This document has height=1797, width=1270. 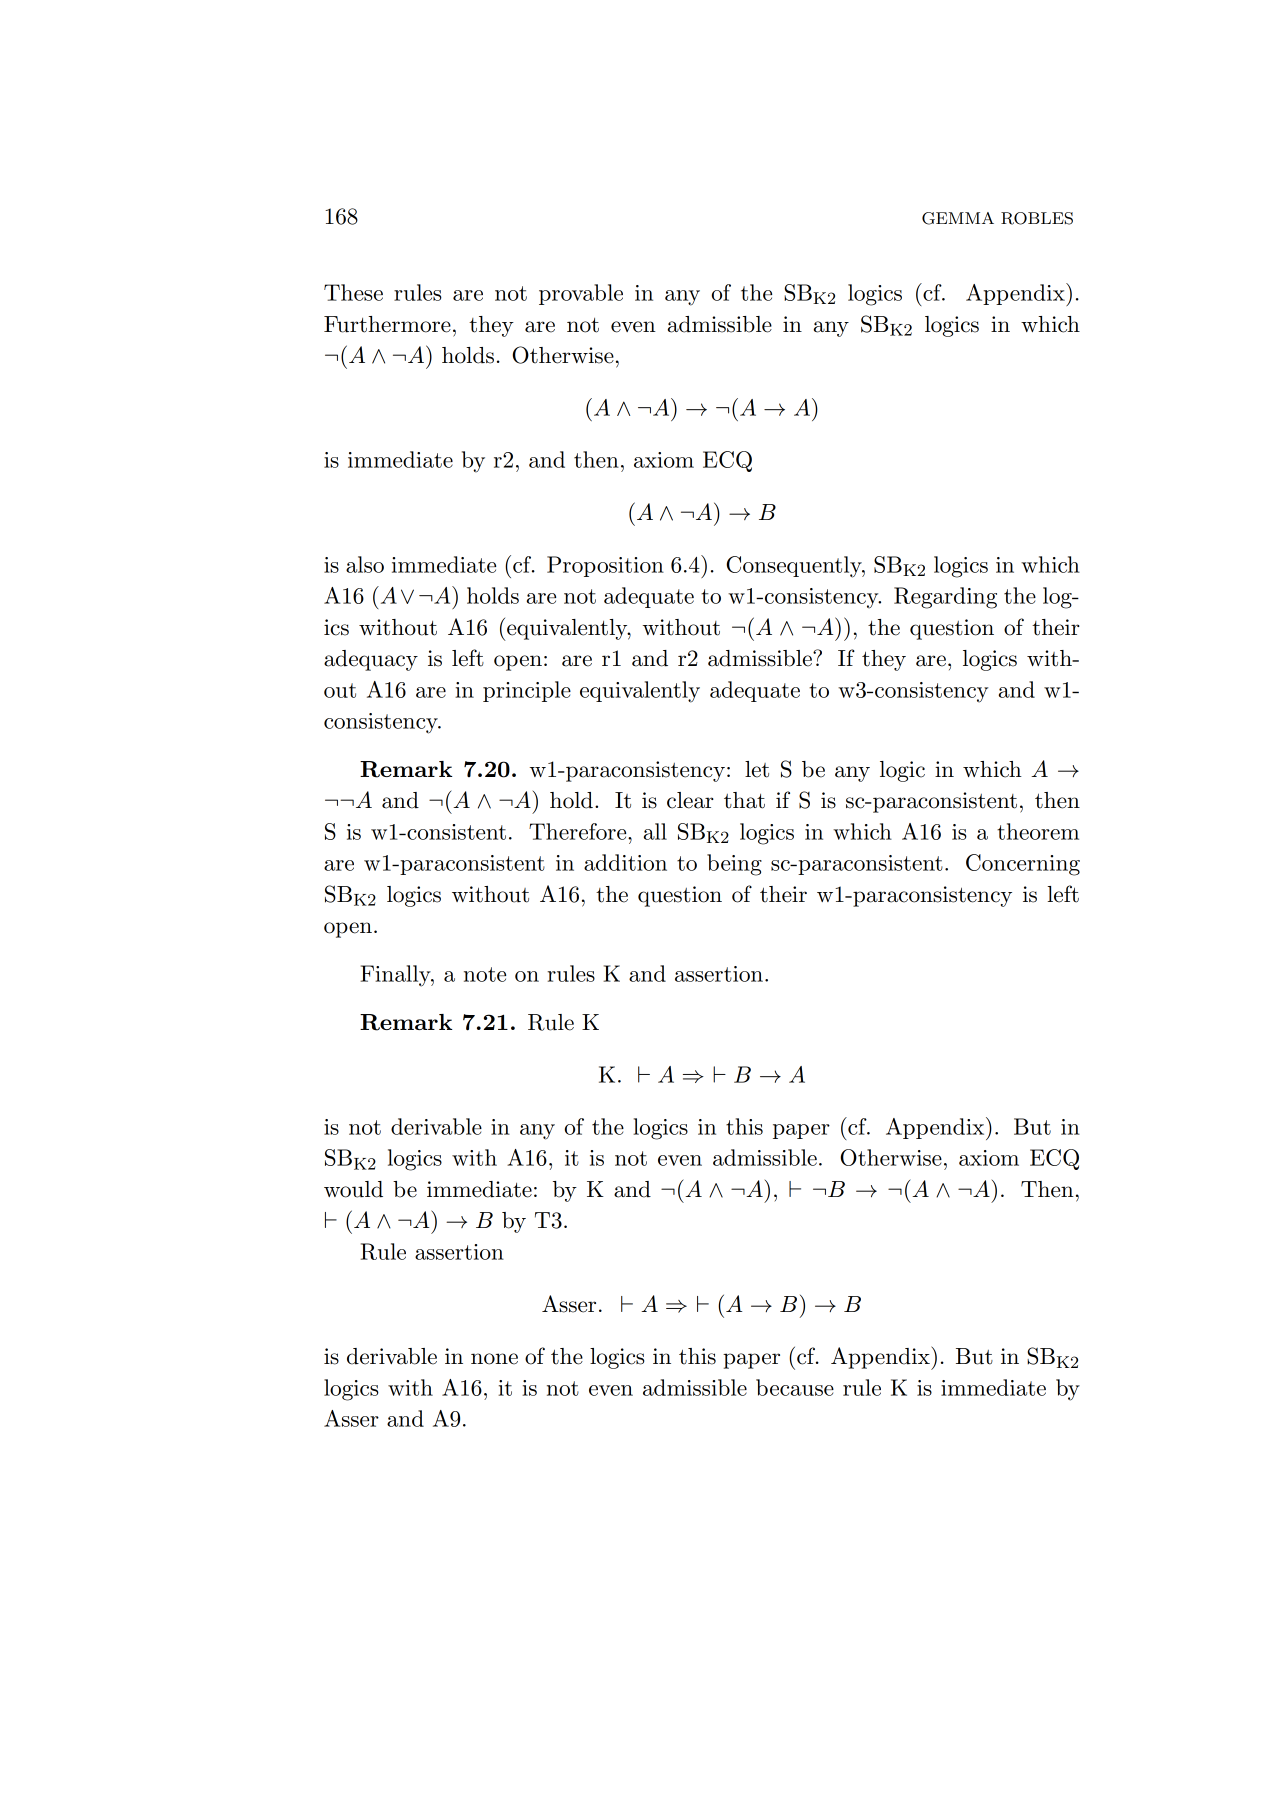 I want to click on because, so click(x=795, y=1387).
